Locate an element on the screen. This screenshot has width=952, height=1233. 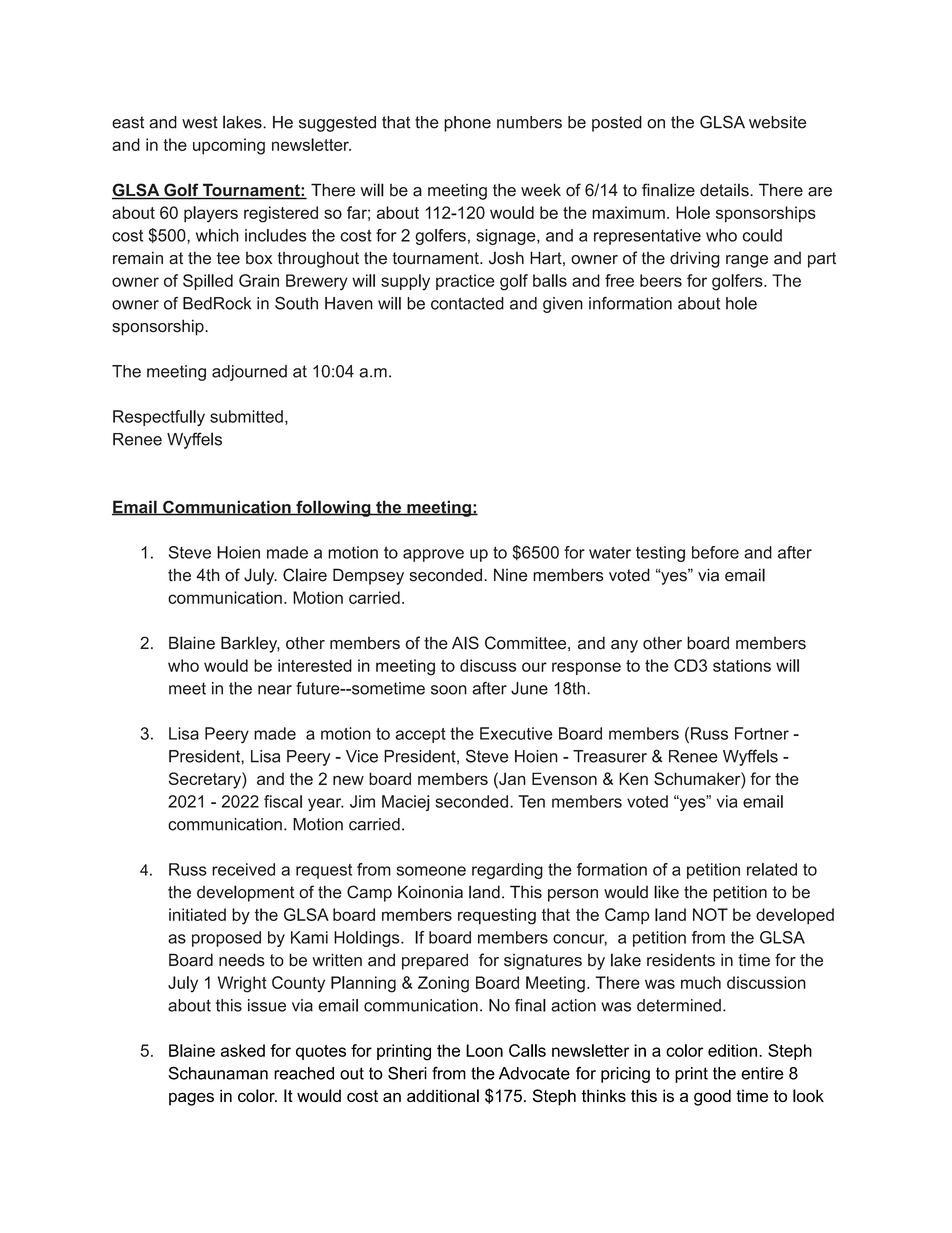
AIS is located at coordinates (465, 643).
